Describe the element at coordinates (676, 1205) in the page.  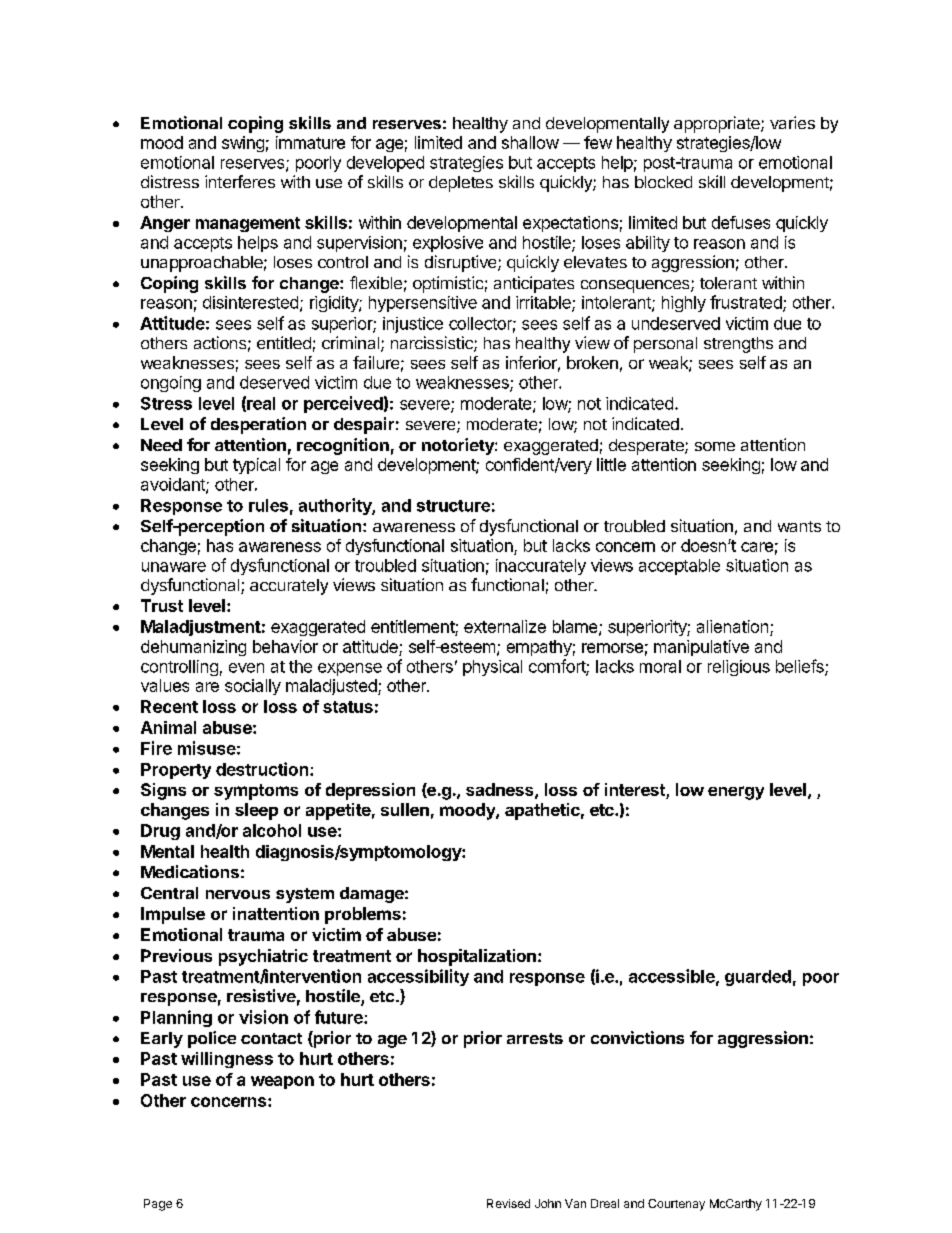
I see `Courtenay` at that location.
